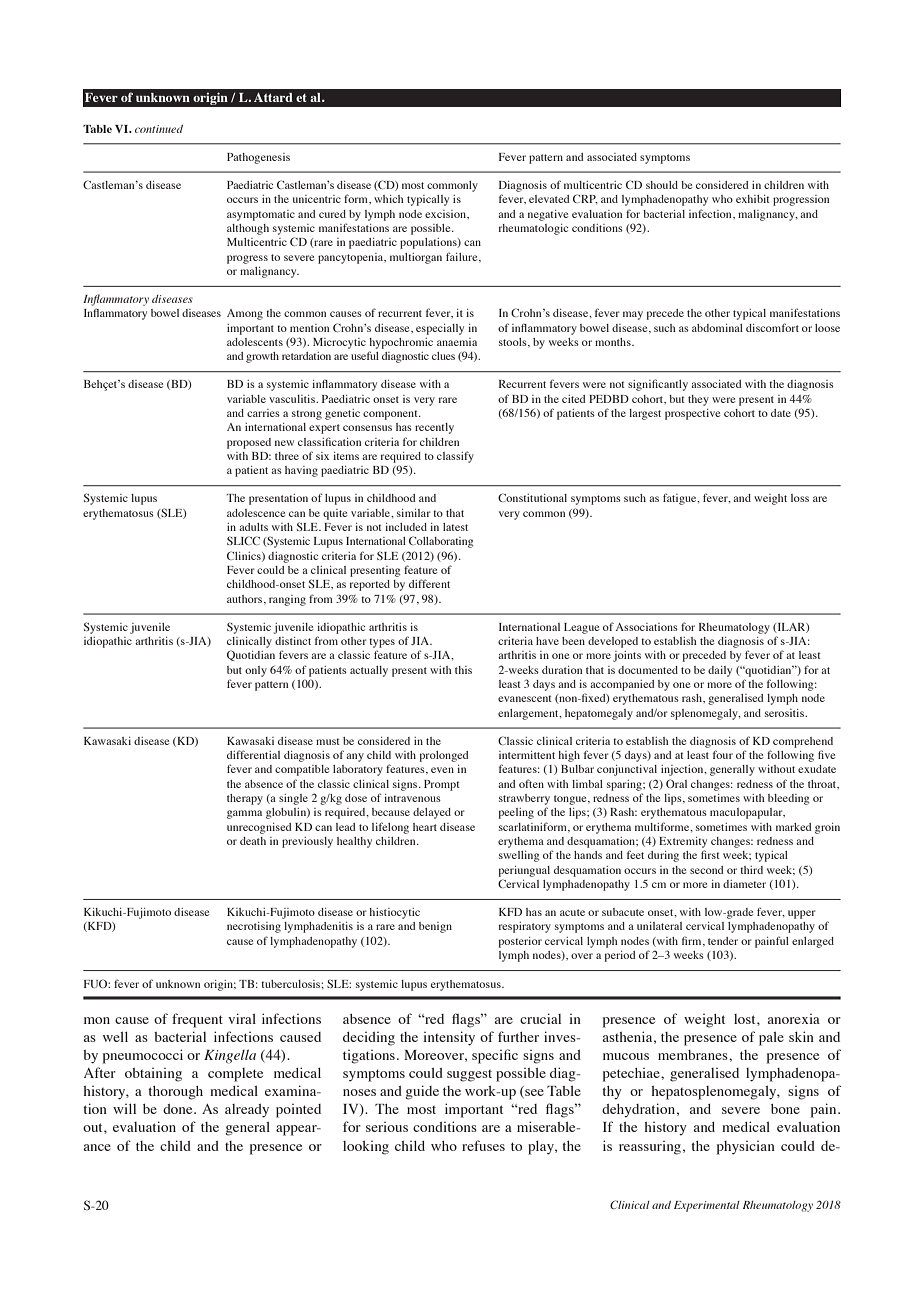 The image size is (924, 1297). Describe the element at coordinates (455, 527) in the screenshot. I see `latest` at that location.
